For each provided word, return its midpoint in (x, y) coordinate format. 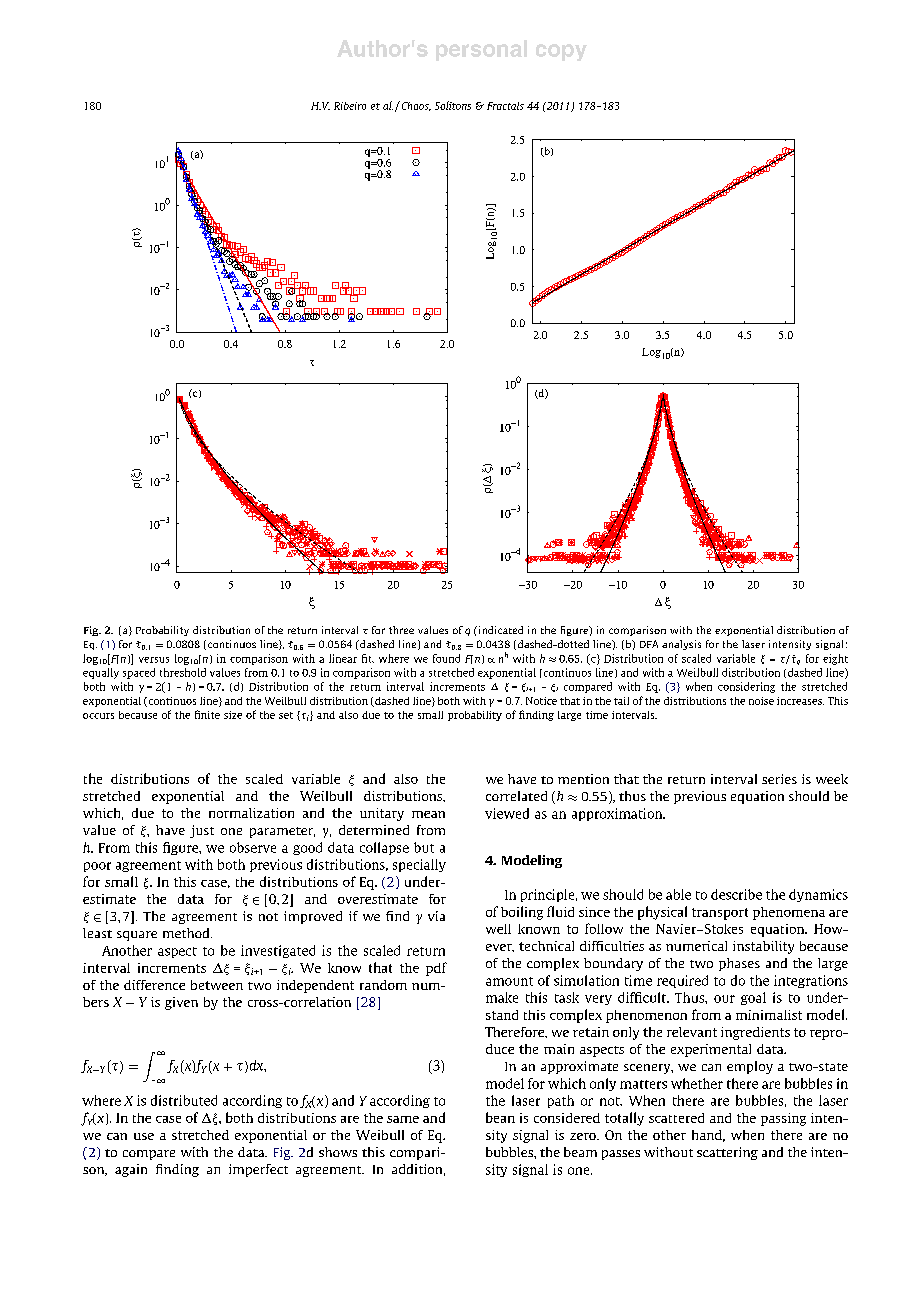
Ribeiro (350, 106)
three (401, 630)
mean (428, 814)
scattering (727, 1153)
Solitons (453, 105)
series (779, 779)
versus (154, 660)
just (202, 831)
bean (500, 1117)
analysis (681, 645)
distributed (184, 1100)
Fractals (505, 106)
